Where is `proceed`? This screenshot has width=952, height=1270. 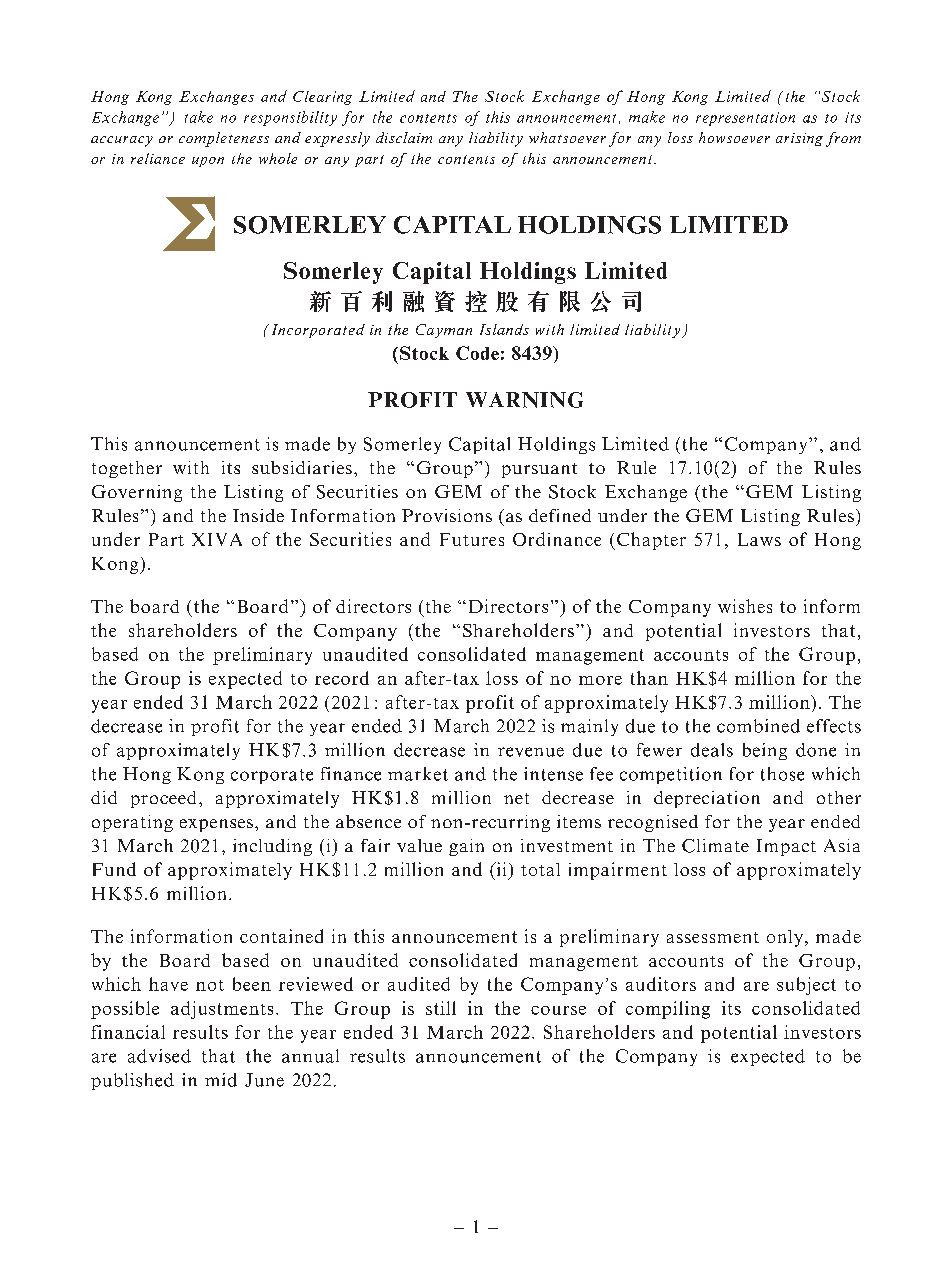
proceed is located at coordinates (163, 799).
